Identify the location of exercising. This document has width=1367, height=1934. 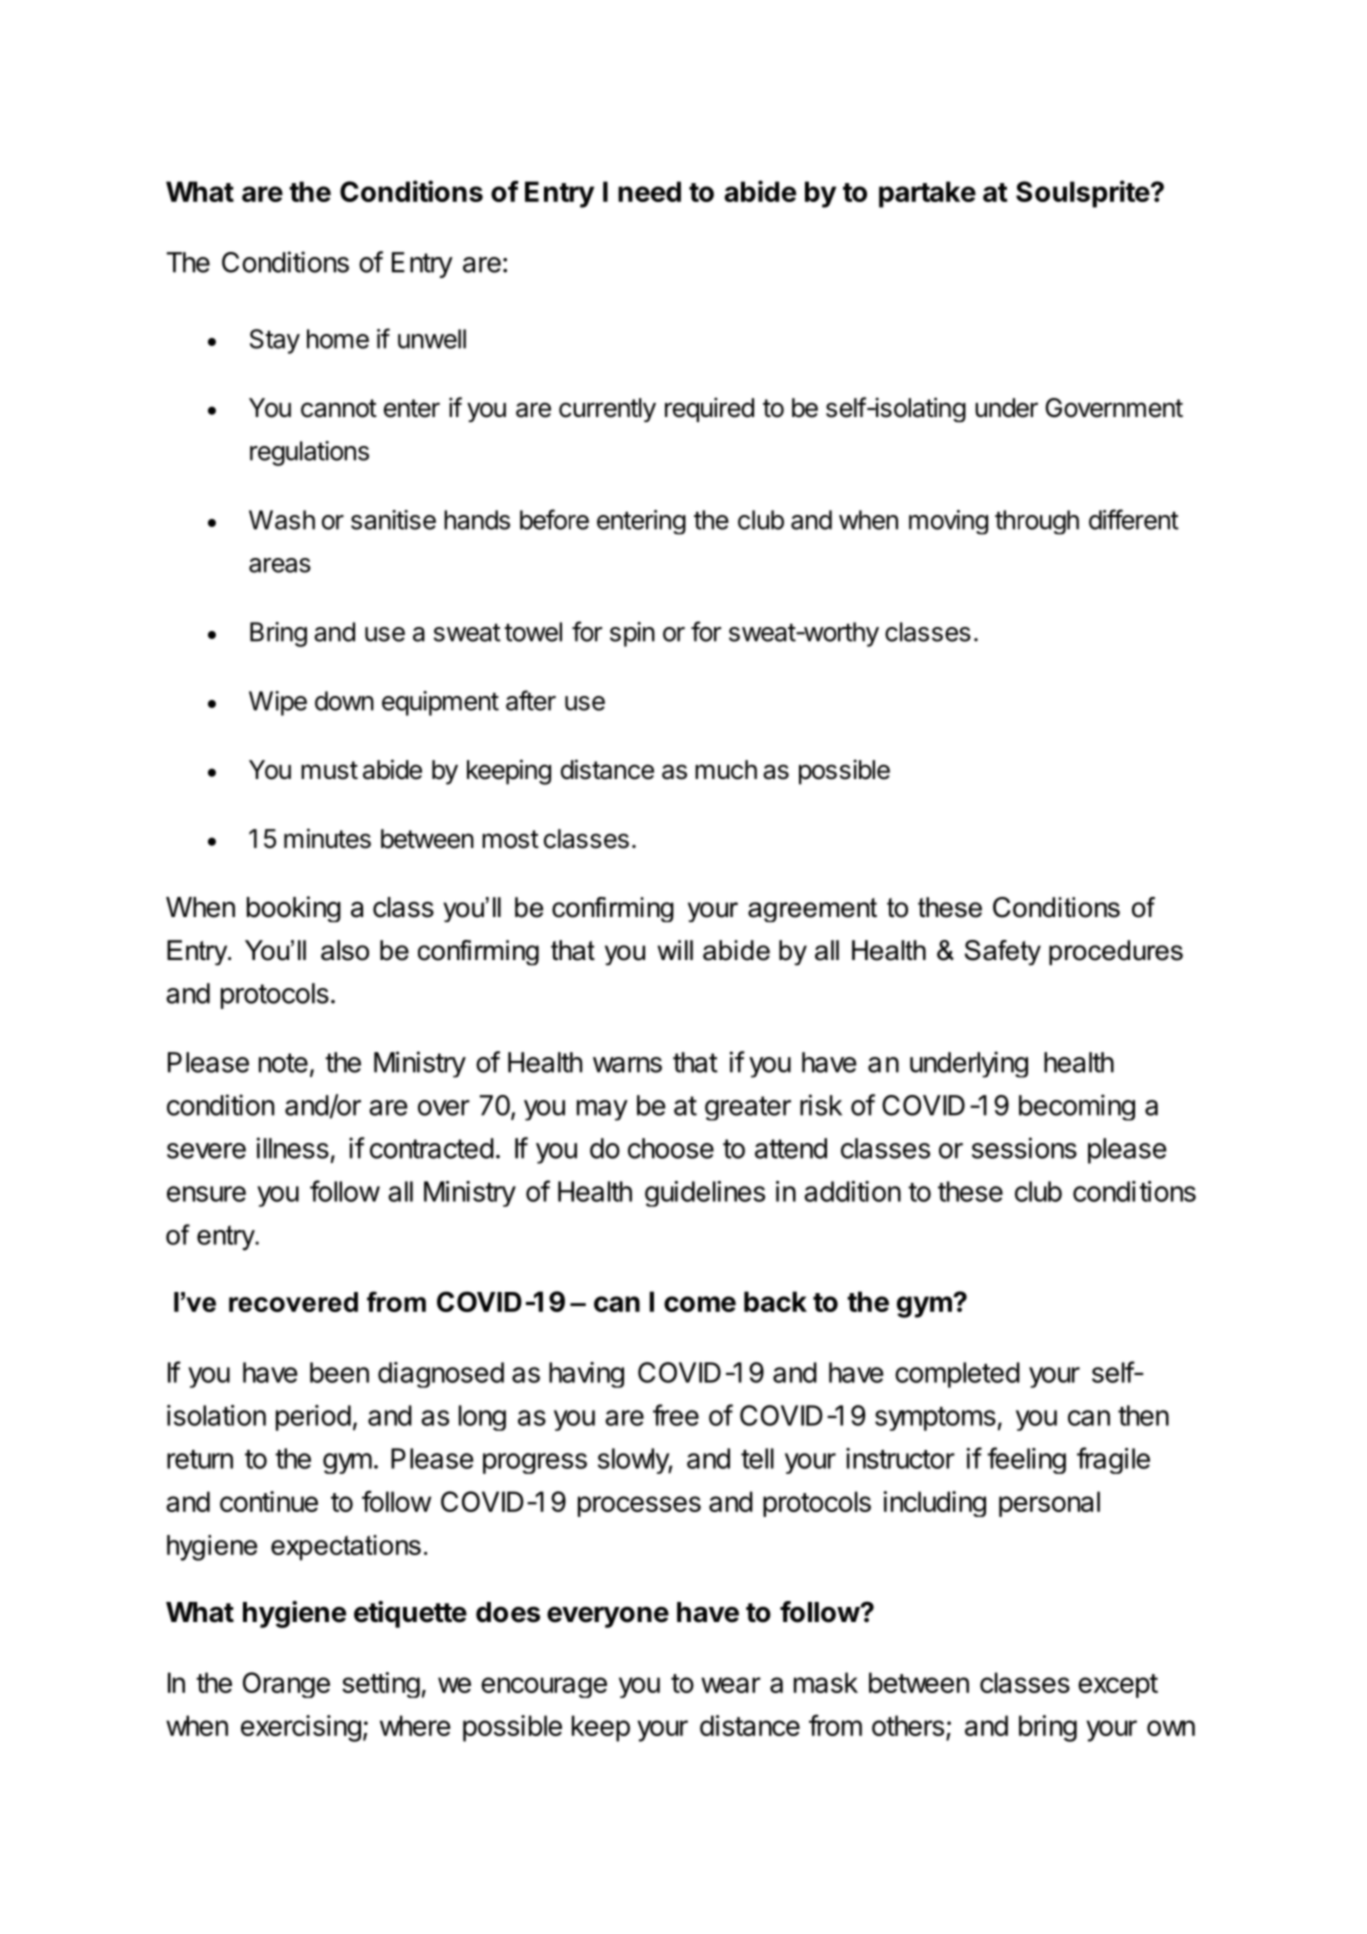
(301, 1728).
